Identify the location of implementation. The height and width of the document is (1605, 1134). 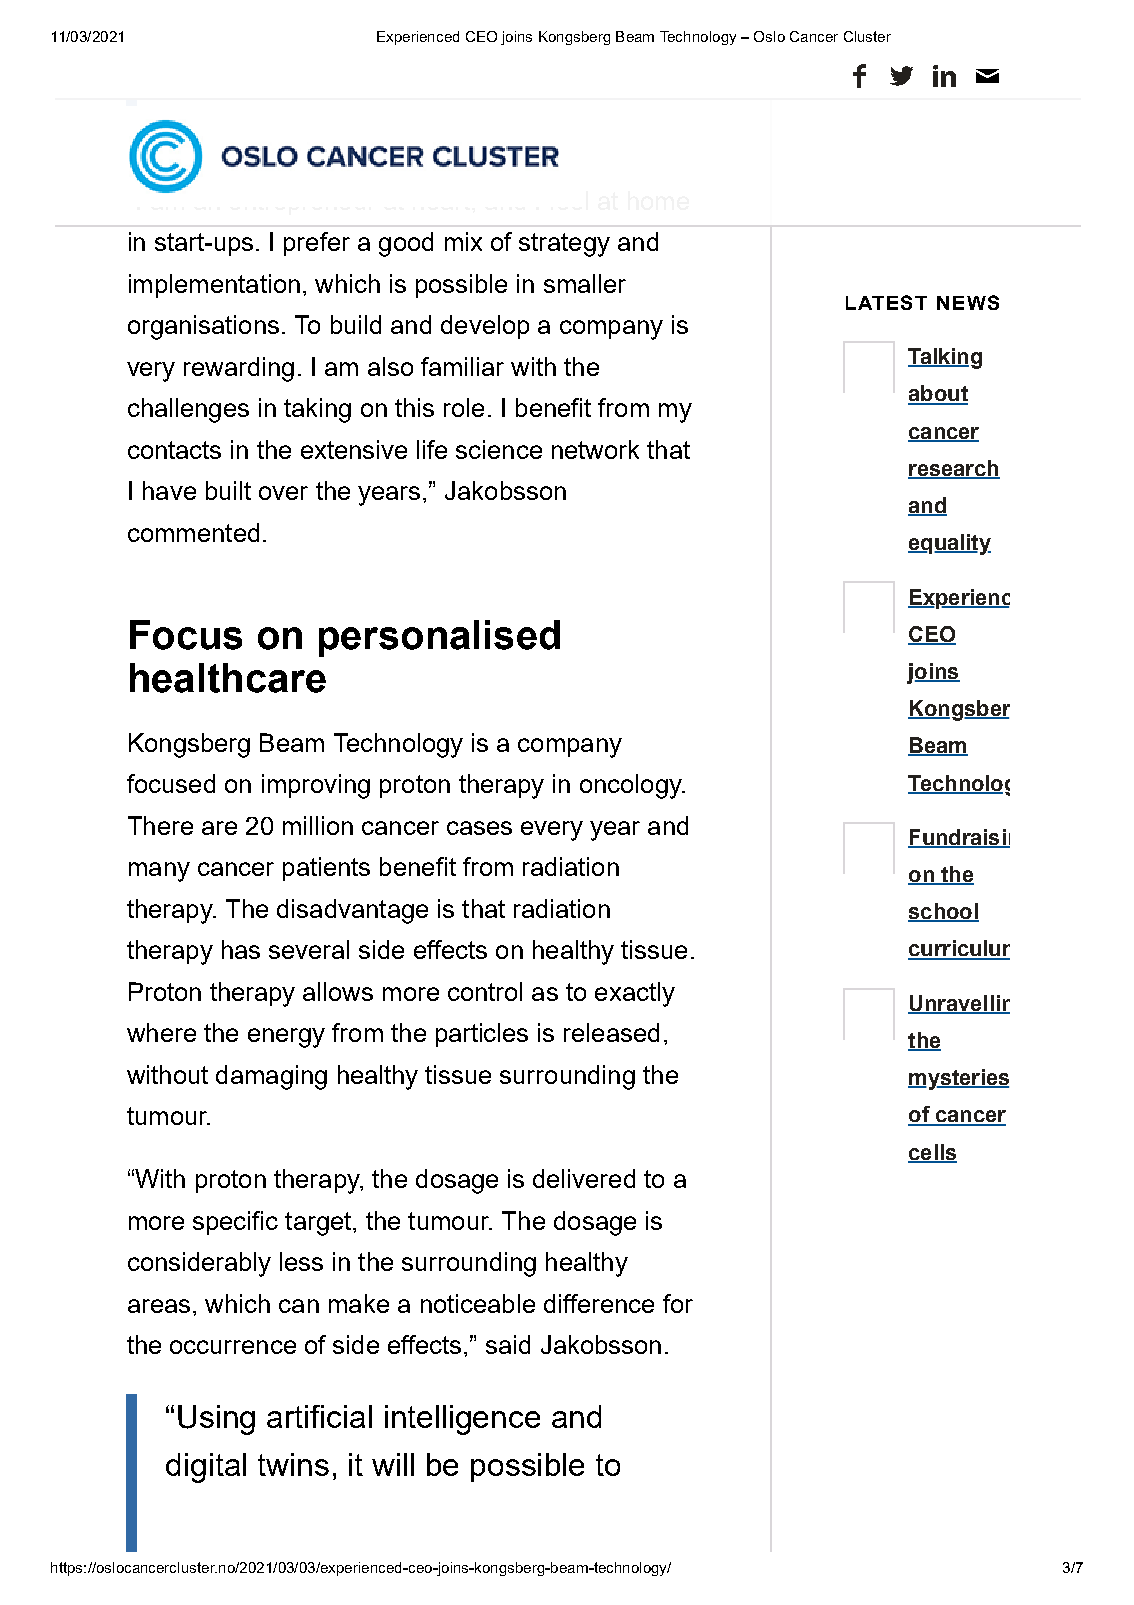
(214, 286).
